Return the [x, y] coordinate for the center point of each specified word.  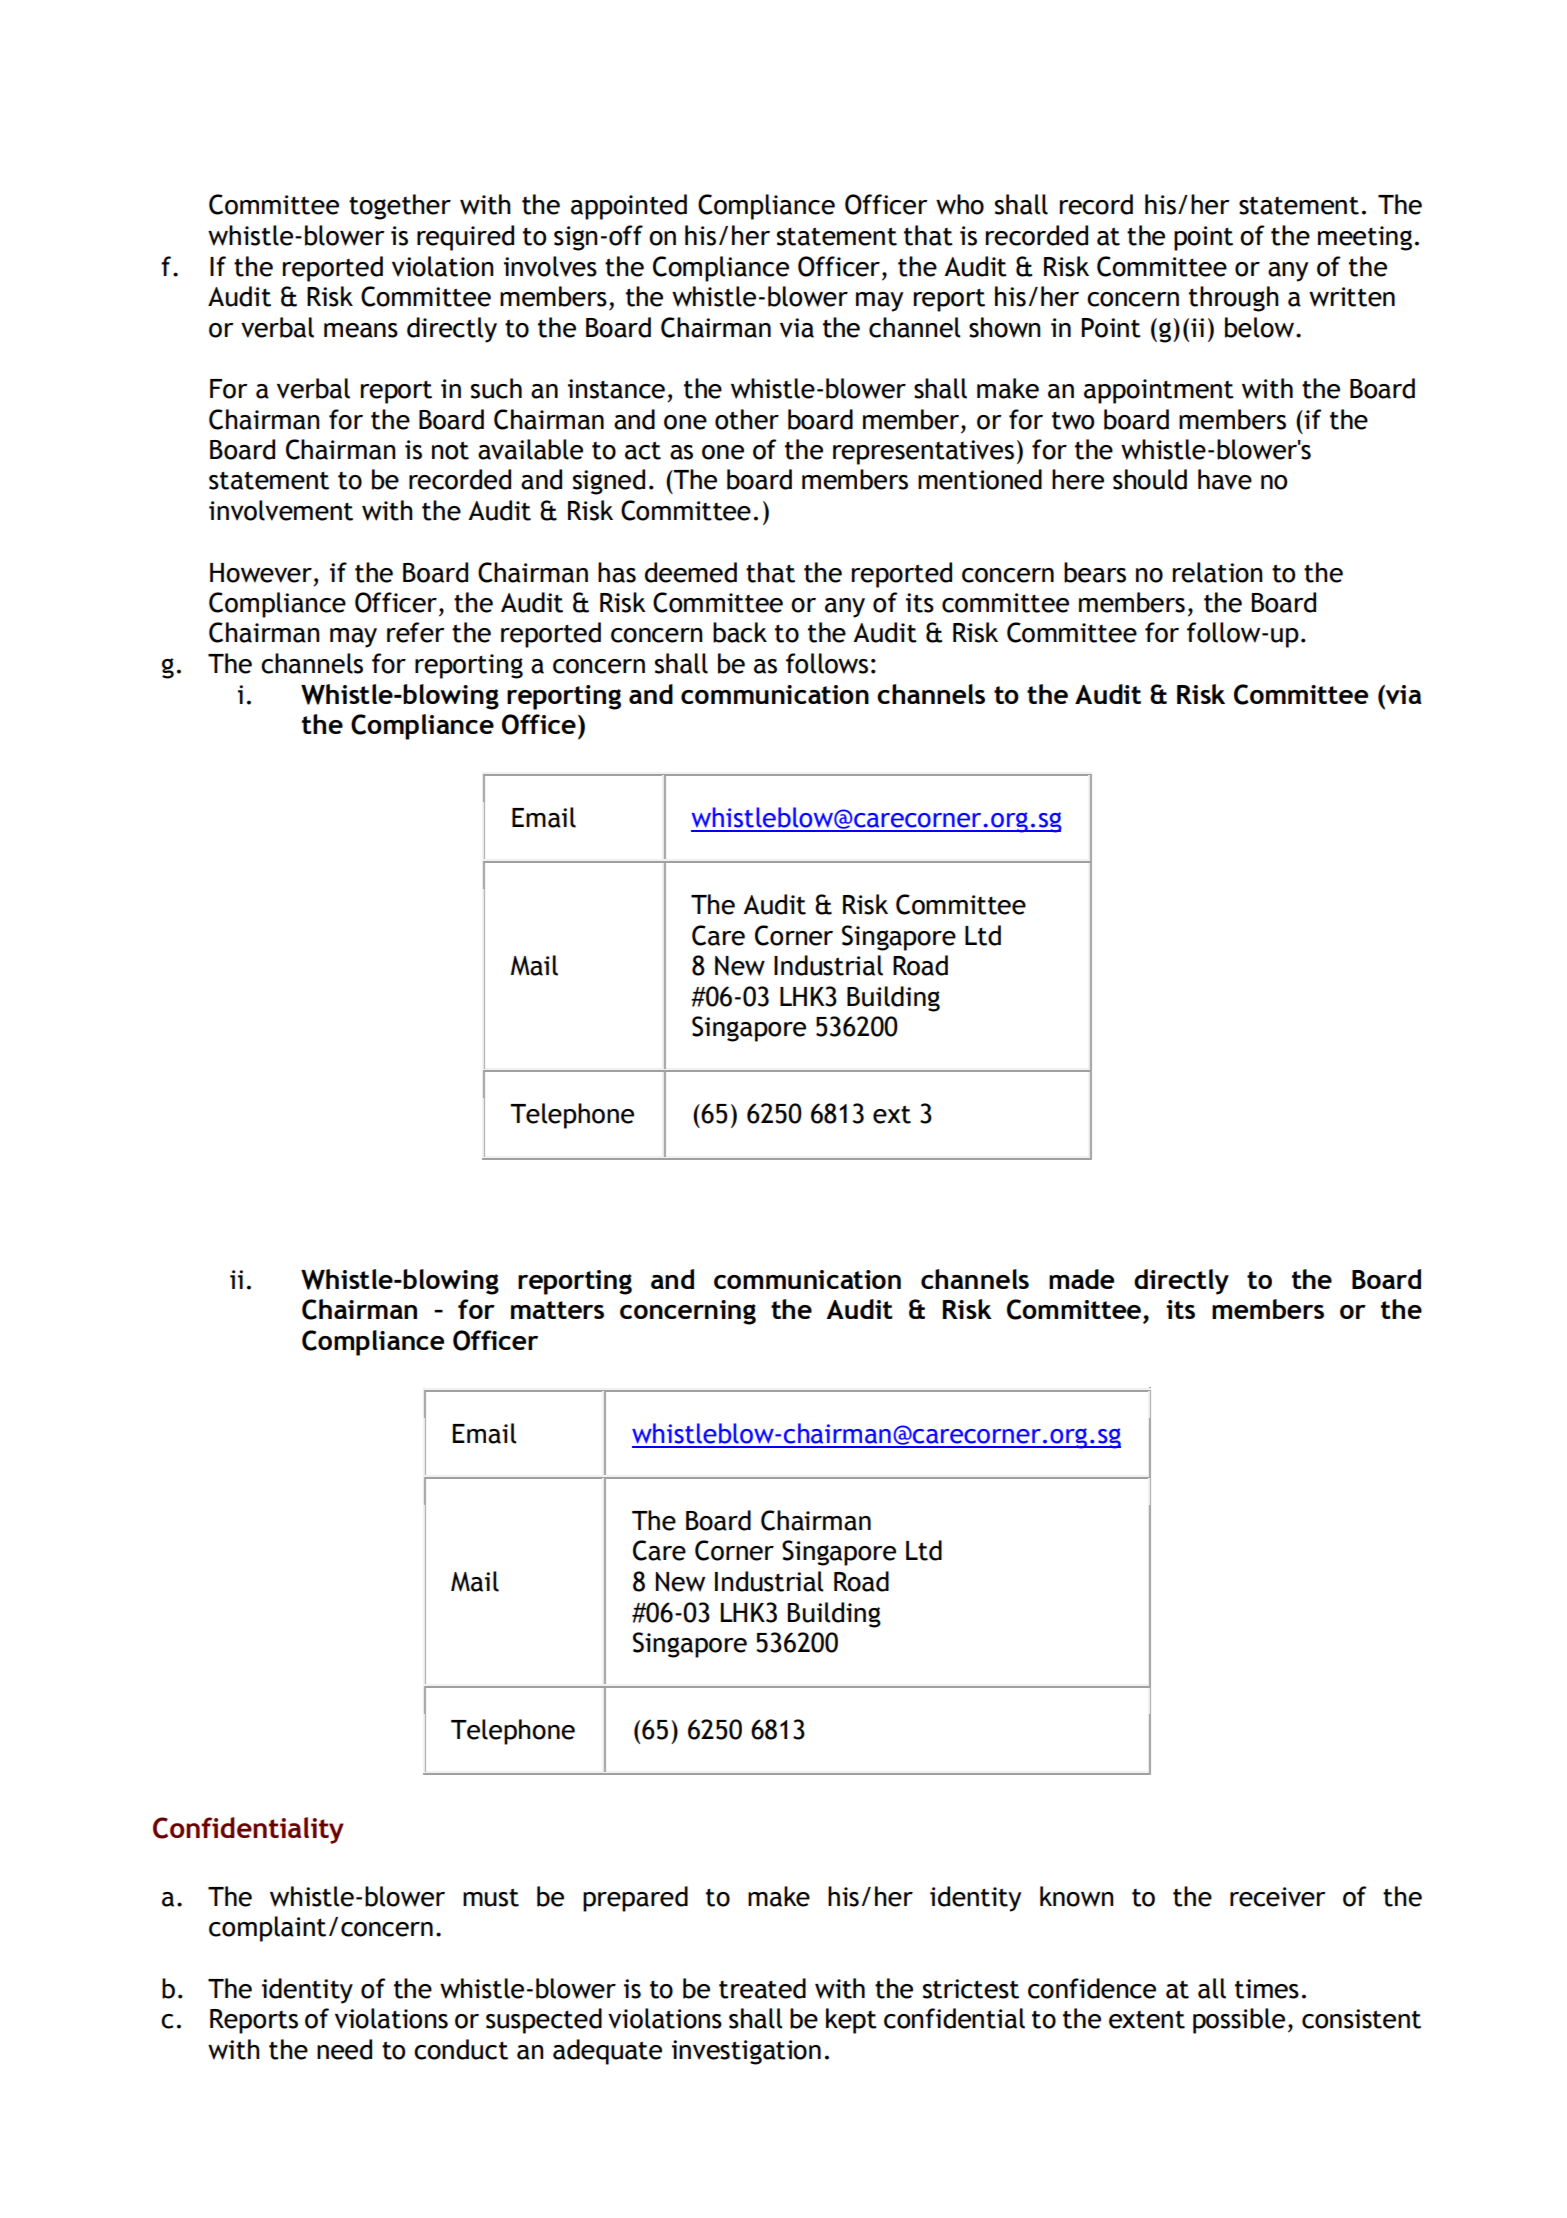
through [1234, 299]
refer [416, 632]
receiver [1278, 1897]
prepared [635, 1899]
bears [1095, 572]
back [740, 632]
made [1081, 1279]
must [491, 1897]
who [960, 204]
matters [557, 1310]
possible [1239, 2021]
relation [1218, 572]
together [400, 207]
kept [851, 2021]
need [344, 2049]
